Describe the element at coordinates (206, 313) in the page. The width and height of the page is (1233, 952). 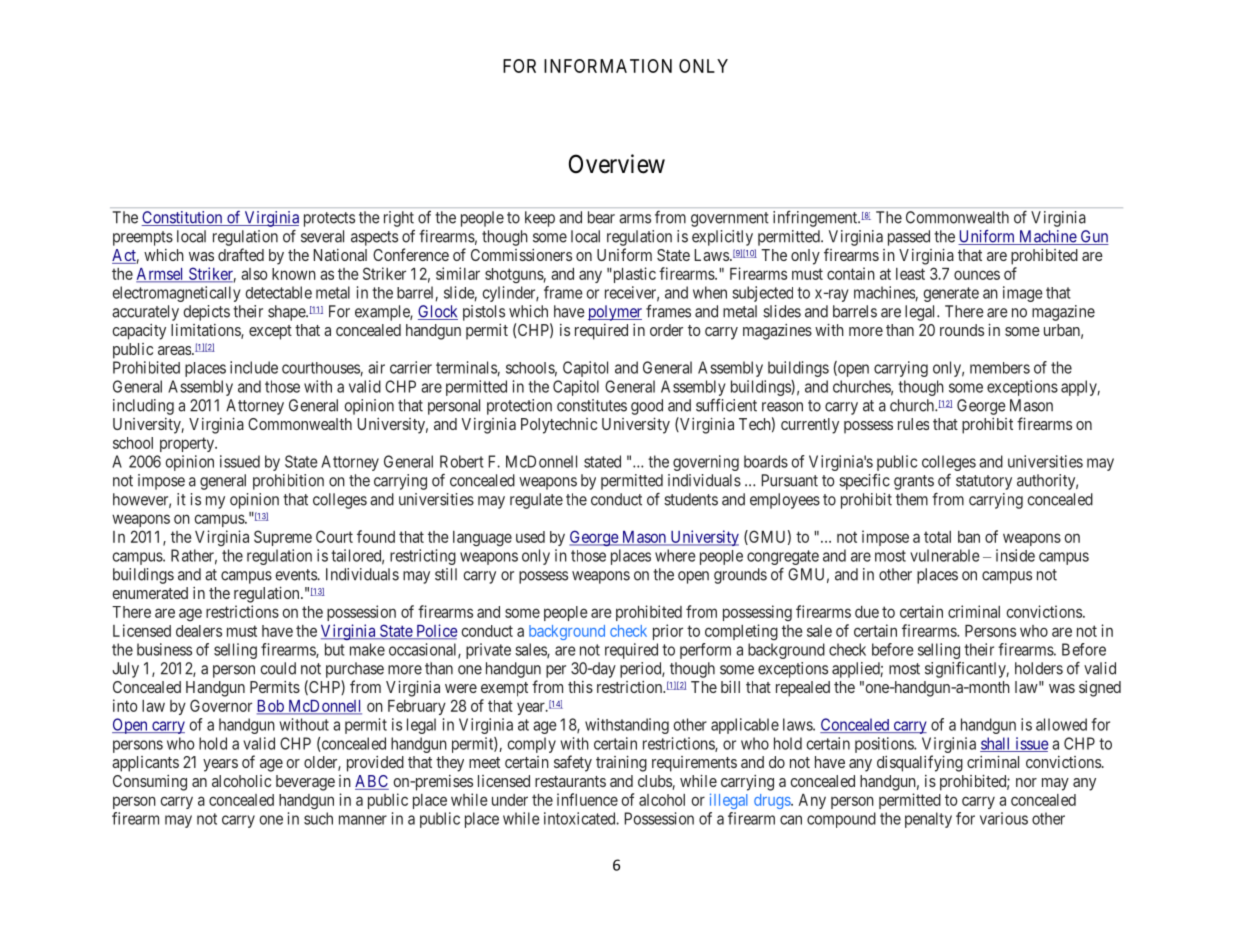
I see `depicts` at that location.
